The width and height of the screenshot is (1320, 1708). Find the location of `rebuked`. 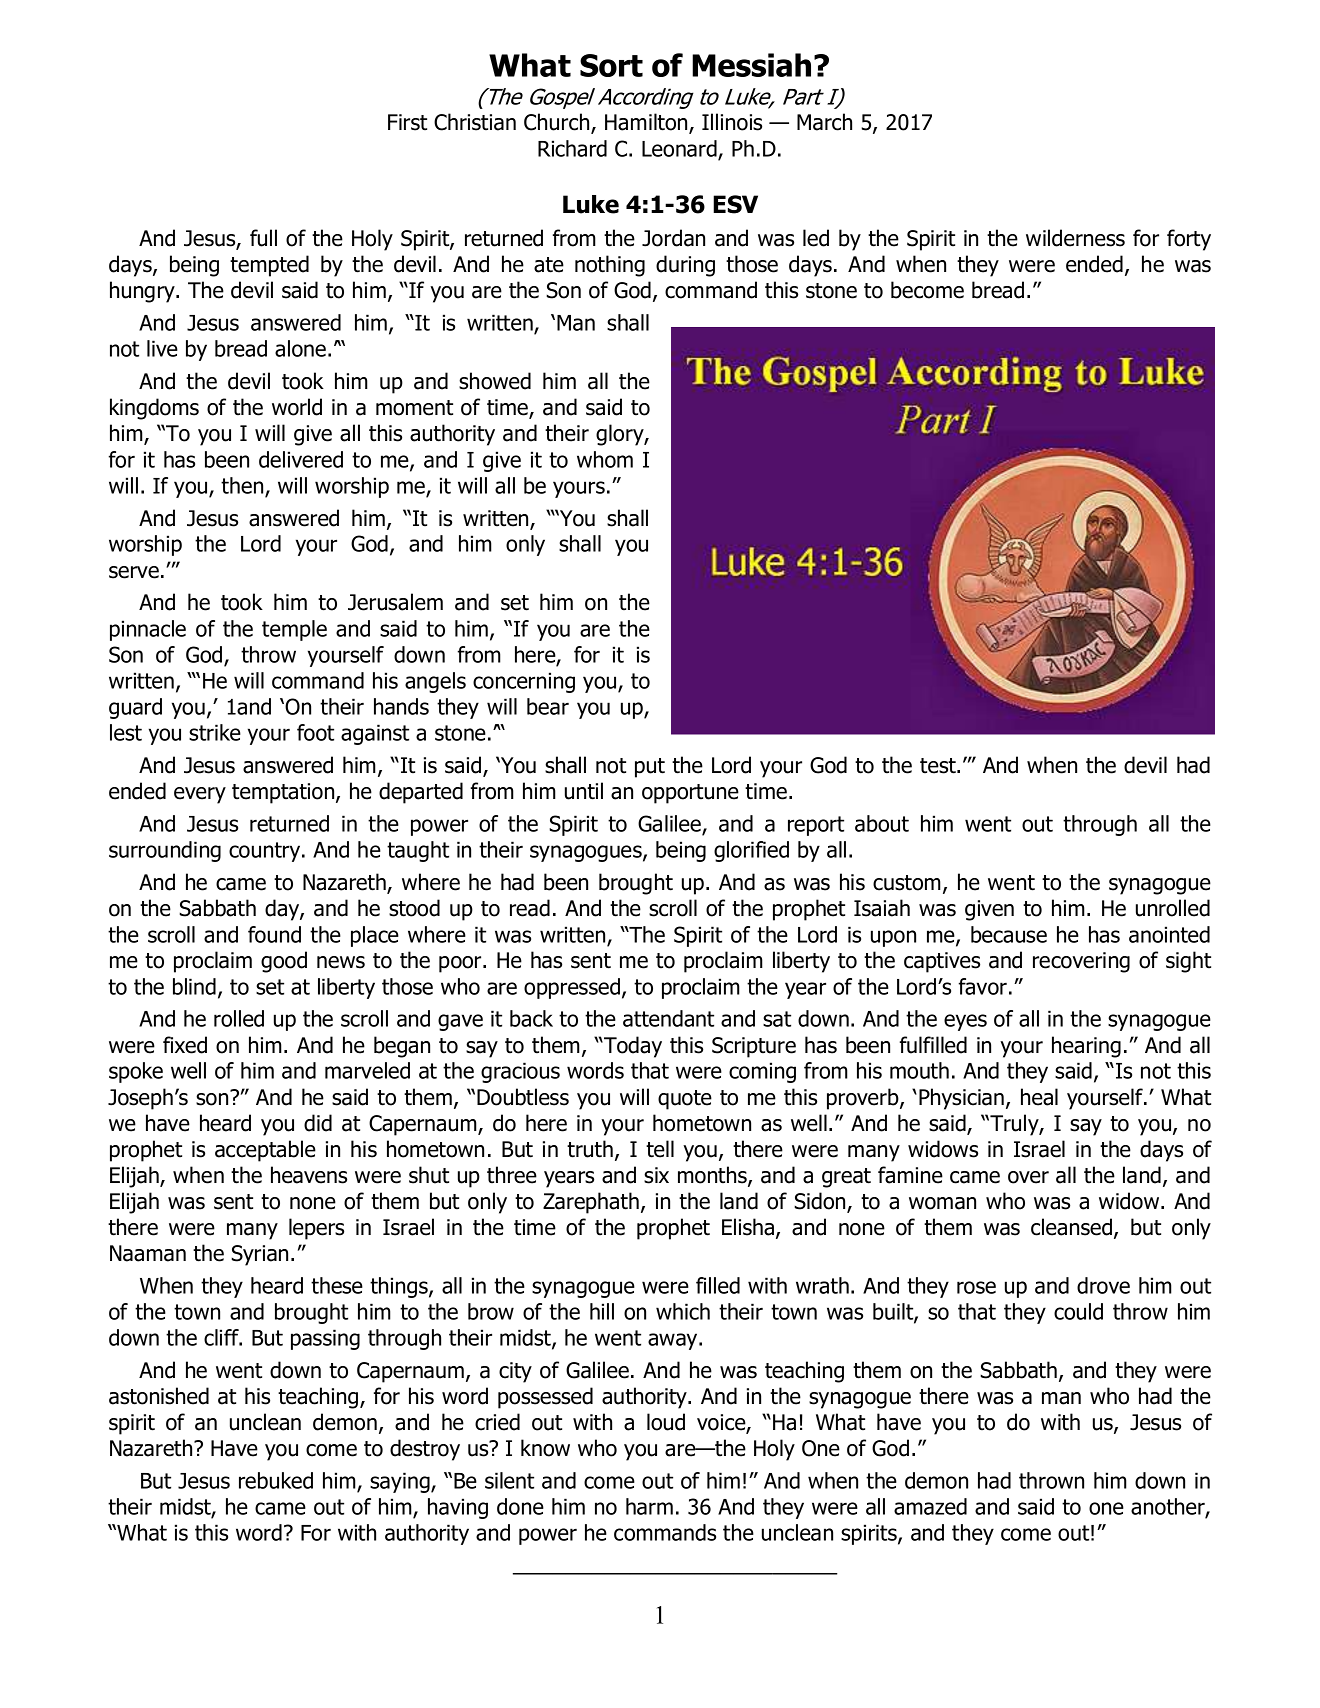

rebuked is located at coordinates (276, 1480).
